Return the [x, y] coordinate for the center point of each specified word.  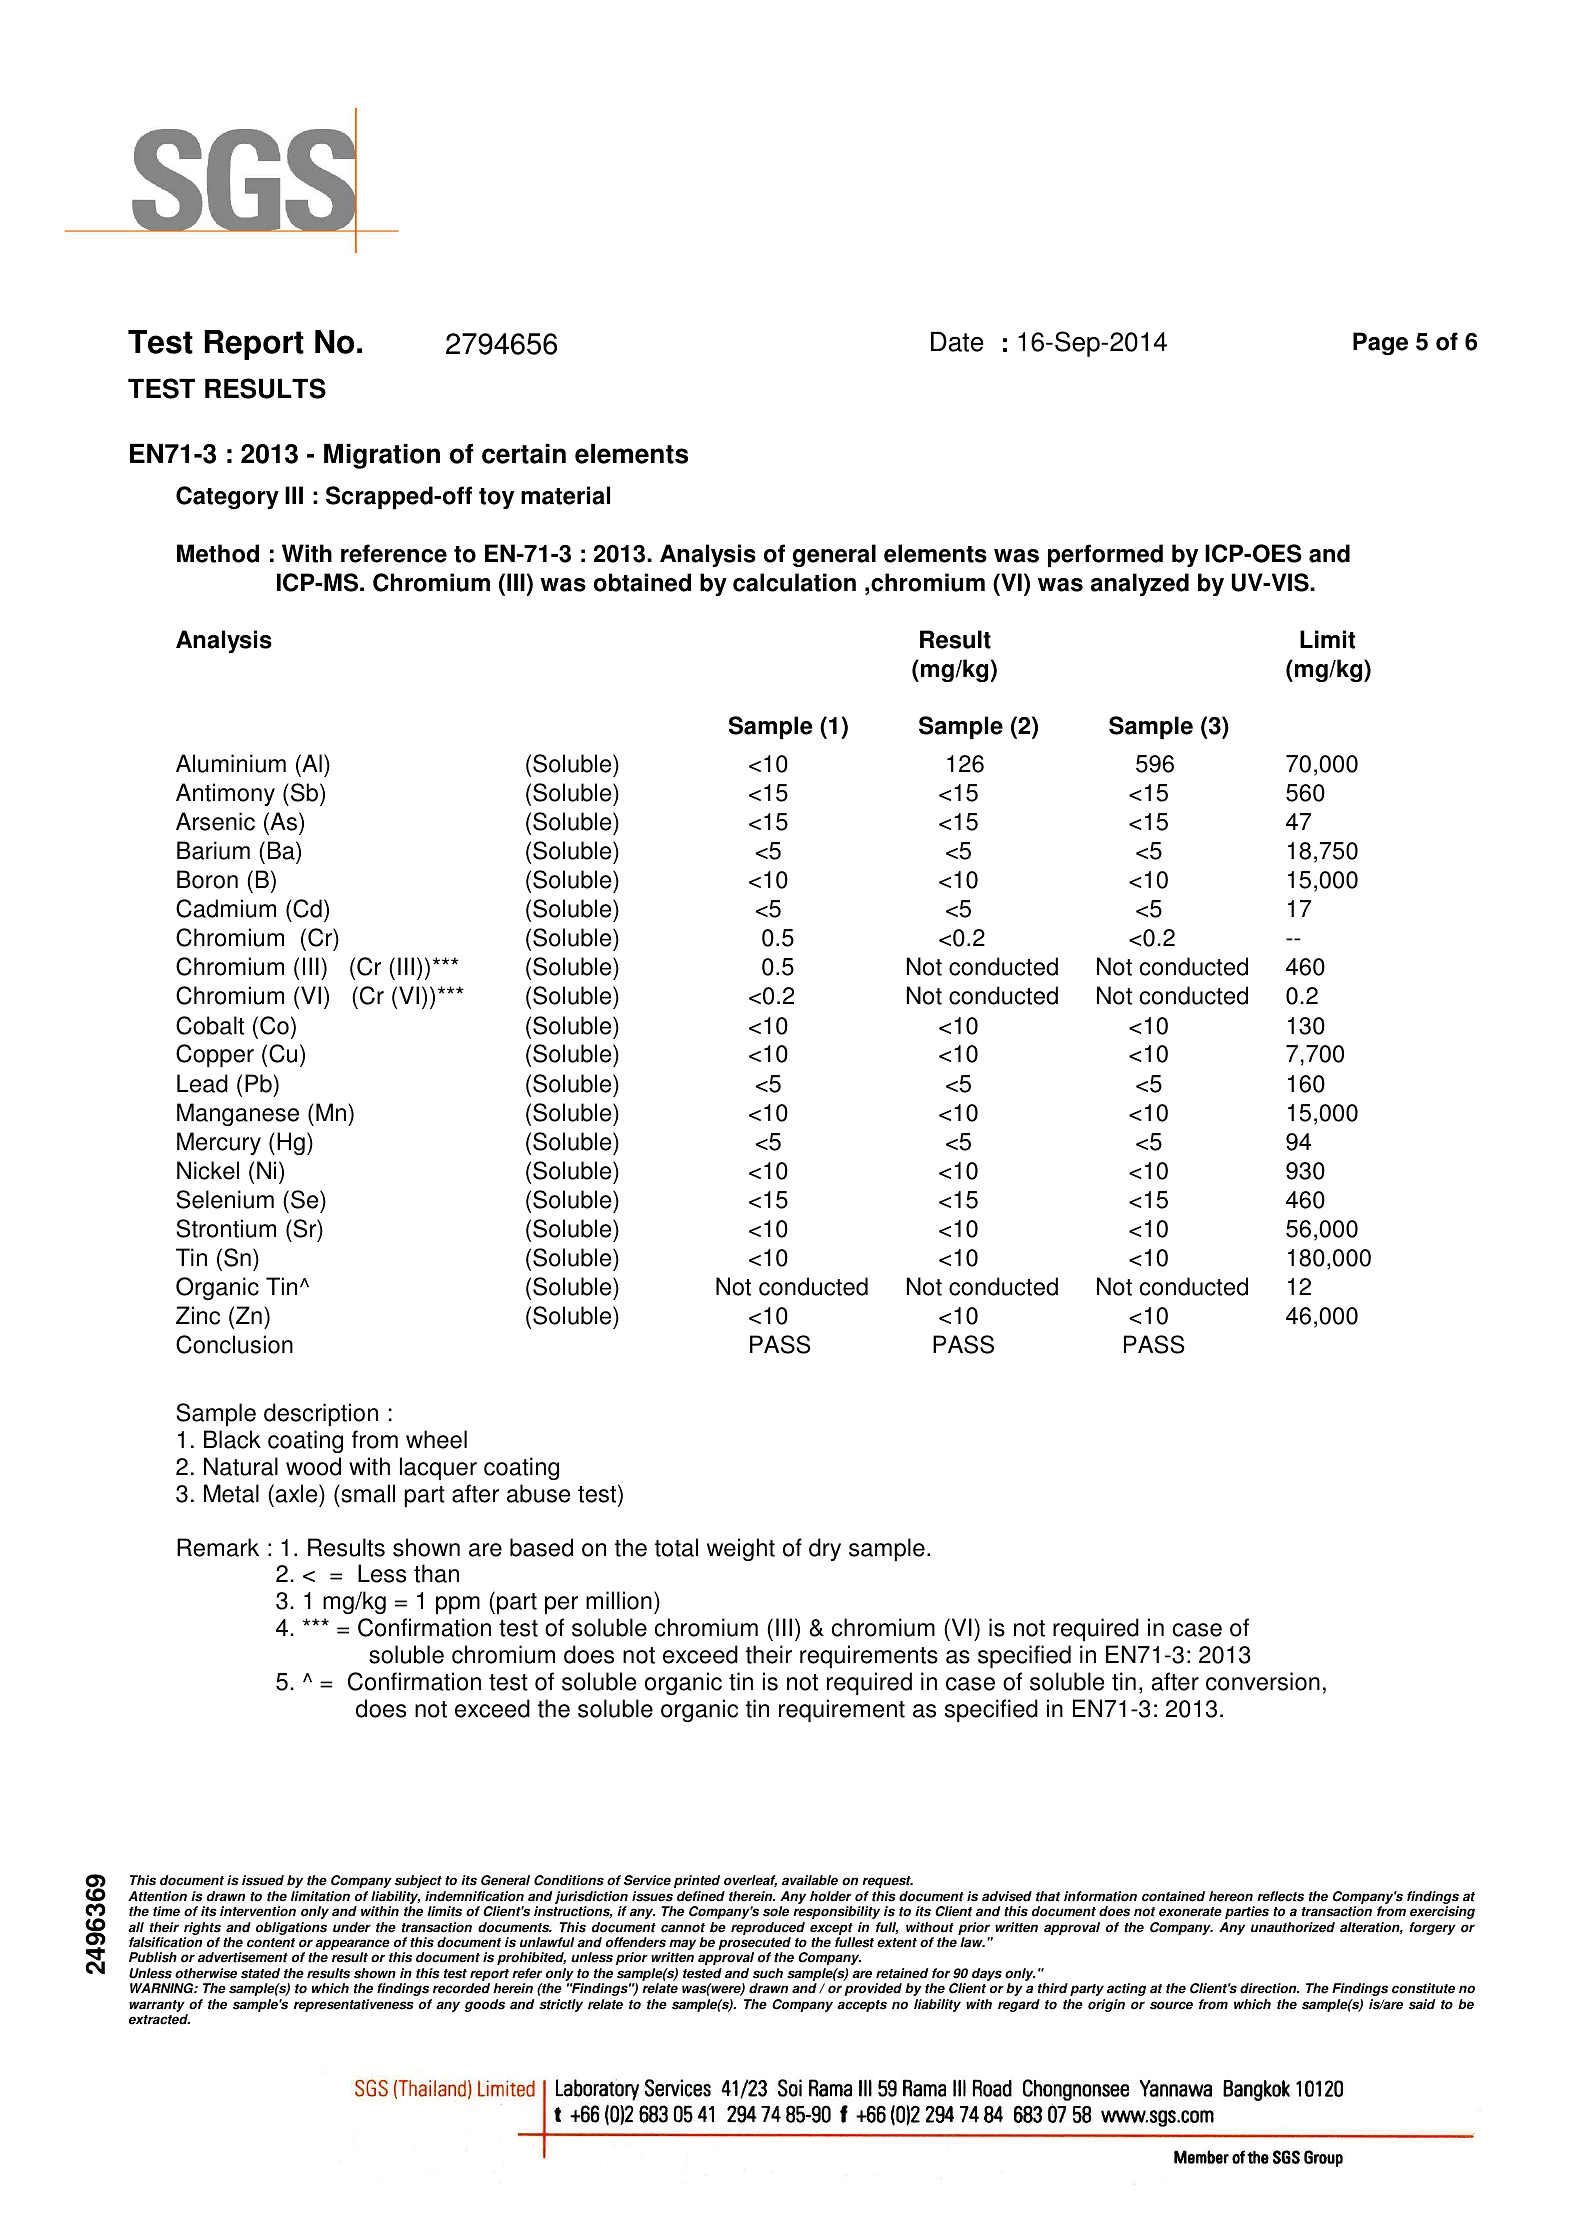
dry [825, 1549]
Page [1380, 343]
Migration [382, 456]
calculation [794, 582]
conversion [1263, 1681]
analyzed [1140, 584]
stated [260, 1973]
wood [313, 1466]
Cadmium [226, 908]
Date [957, 342]
